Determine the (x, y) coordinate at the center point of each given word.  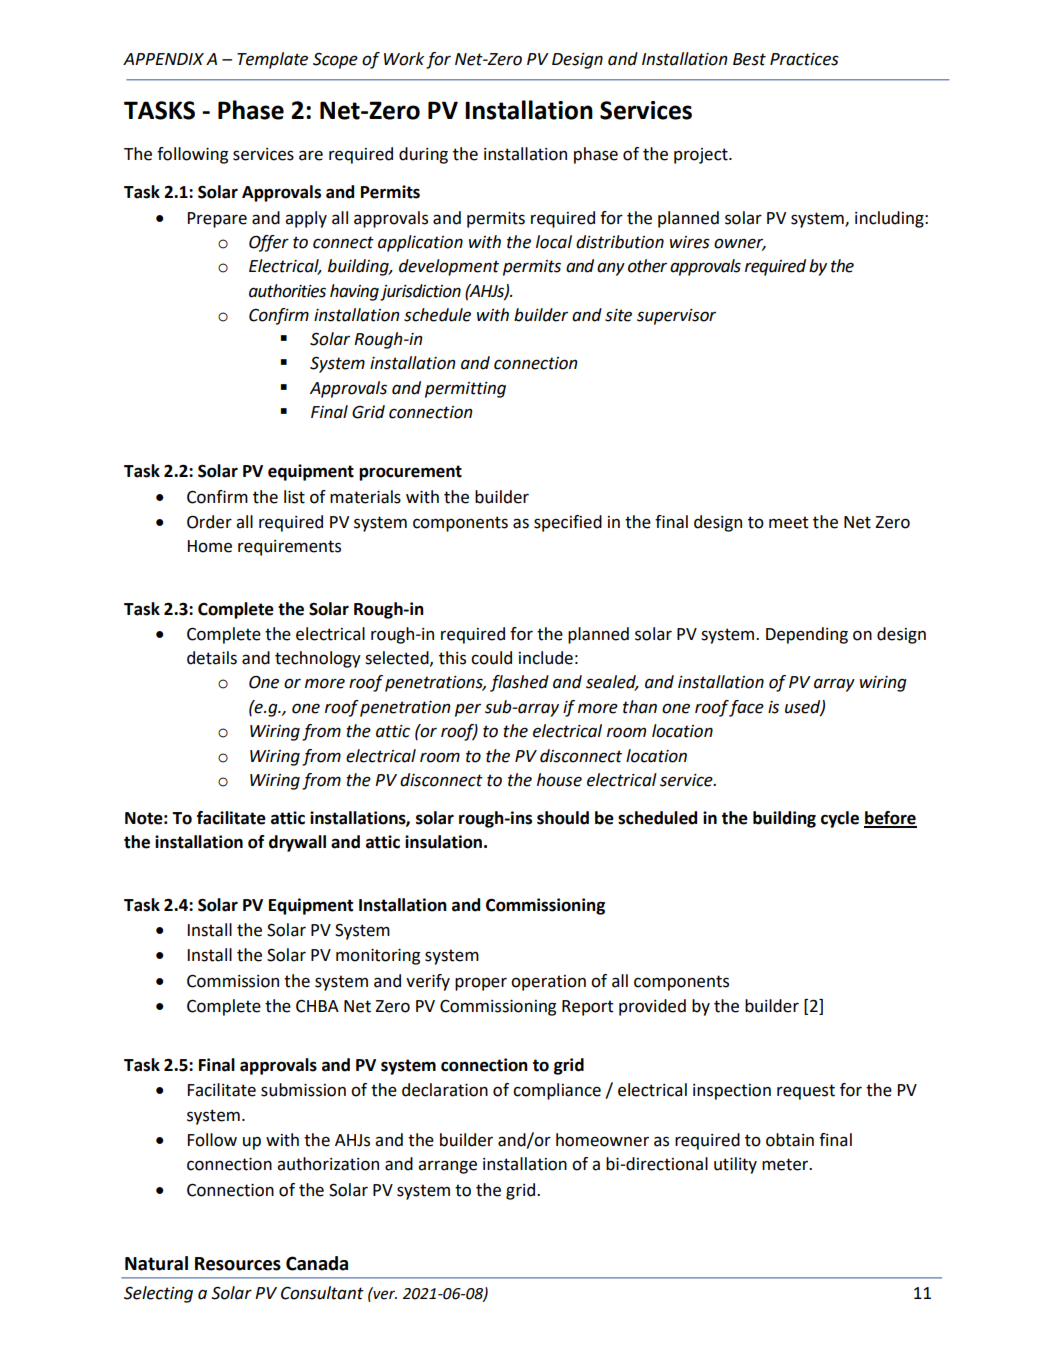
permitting (465, 390)
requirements (289, 548)
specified (568, 523)
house (559, 780)
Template (272, 60)
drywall (297, 843)
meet (788, 522)
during (423, 155)
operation (548, 983)
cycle (840, 819)
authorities (287, 291)
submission (303, 1090)
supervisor (676, 317)
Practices (804, 59)
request (806, 1092)
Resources (238, 1264)
